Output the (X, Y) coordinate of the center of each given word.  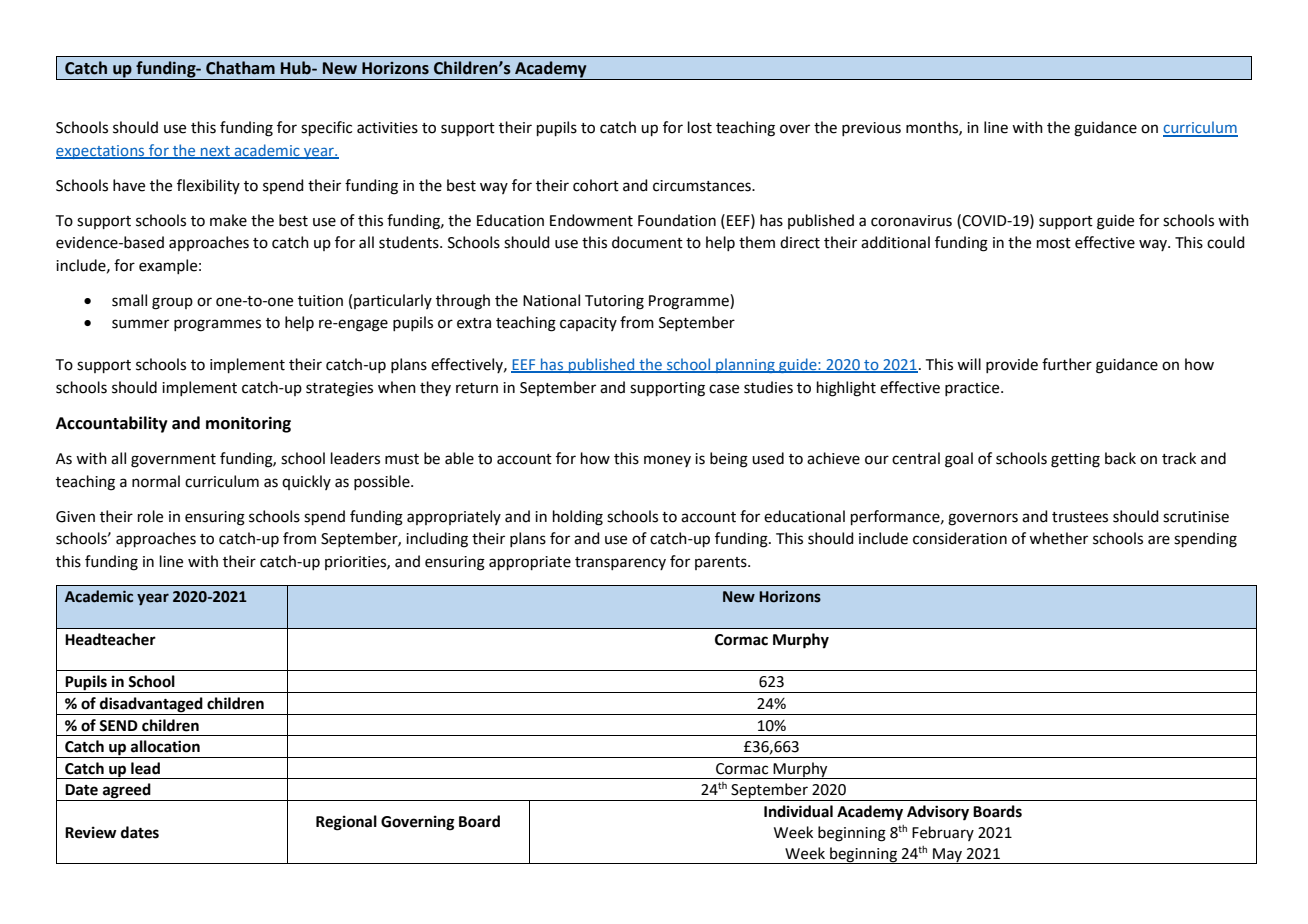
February (943, 833)
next (215, 152)
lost (700, 127)
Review (91, 832)
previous (871, 129)
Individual (798, 811)
